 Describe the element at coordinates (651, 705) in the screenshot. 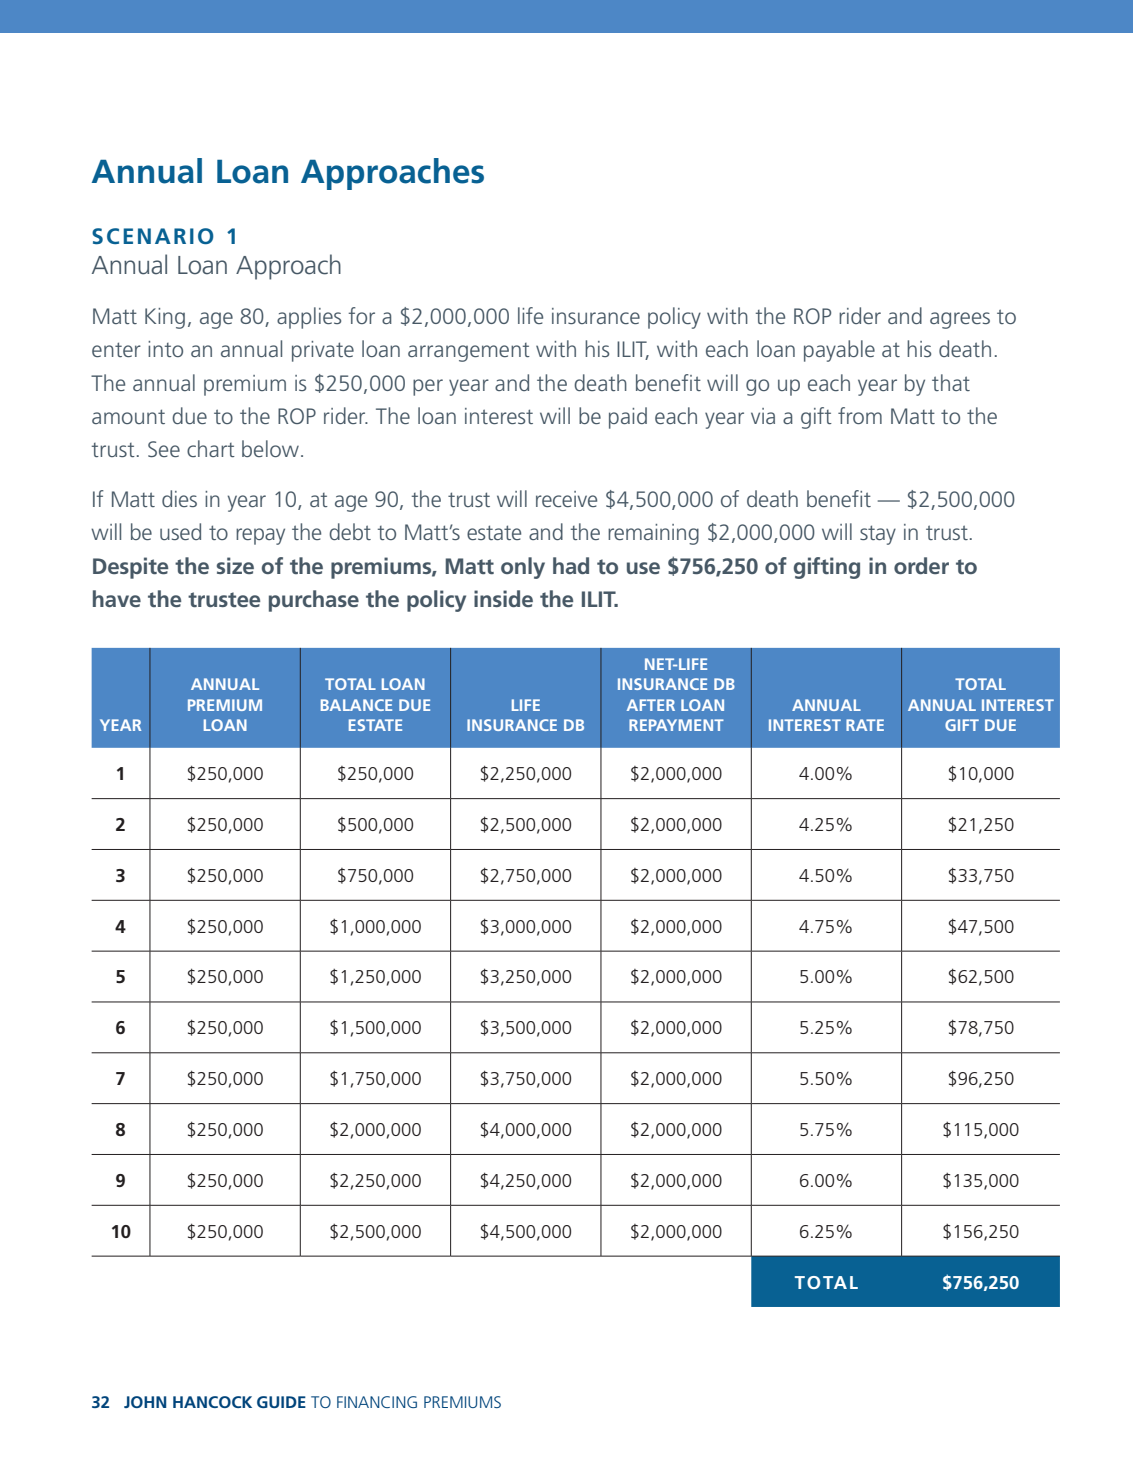

I see `AFTER` at that location.
